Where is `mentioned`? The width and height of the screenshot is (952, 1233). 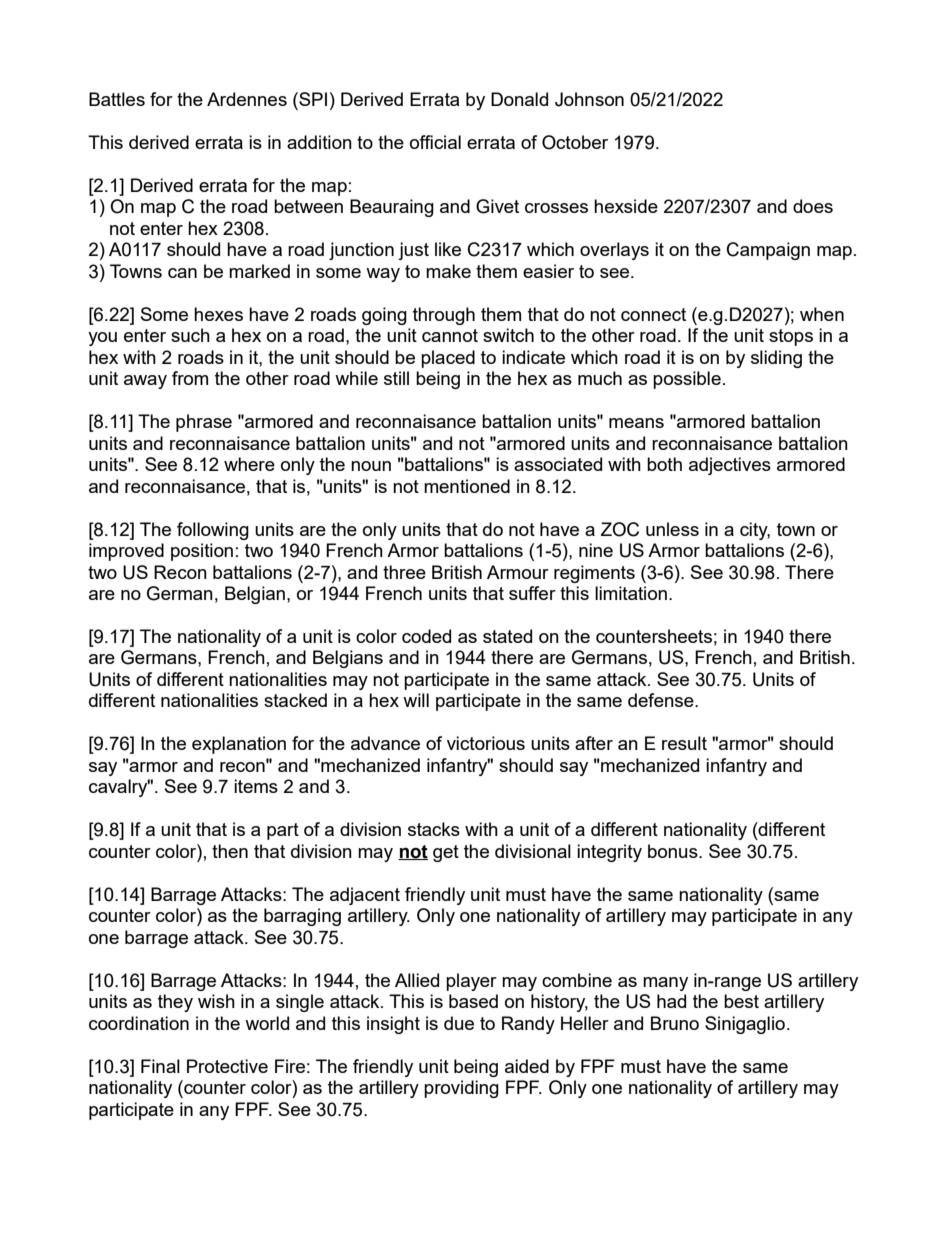 mentioned is located at coordinates (467, 486).
